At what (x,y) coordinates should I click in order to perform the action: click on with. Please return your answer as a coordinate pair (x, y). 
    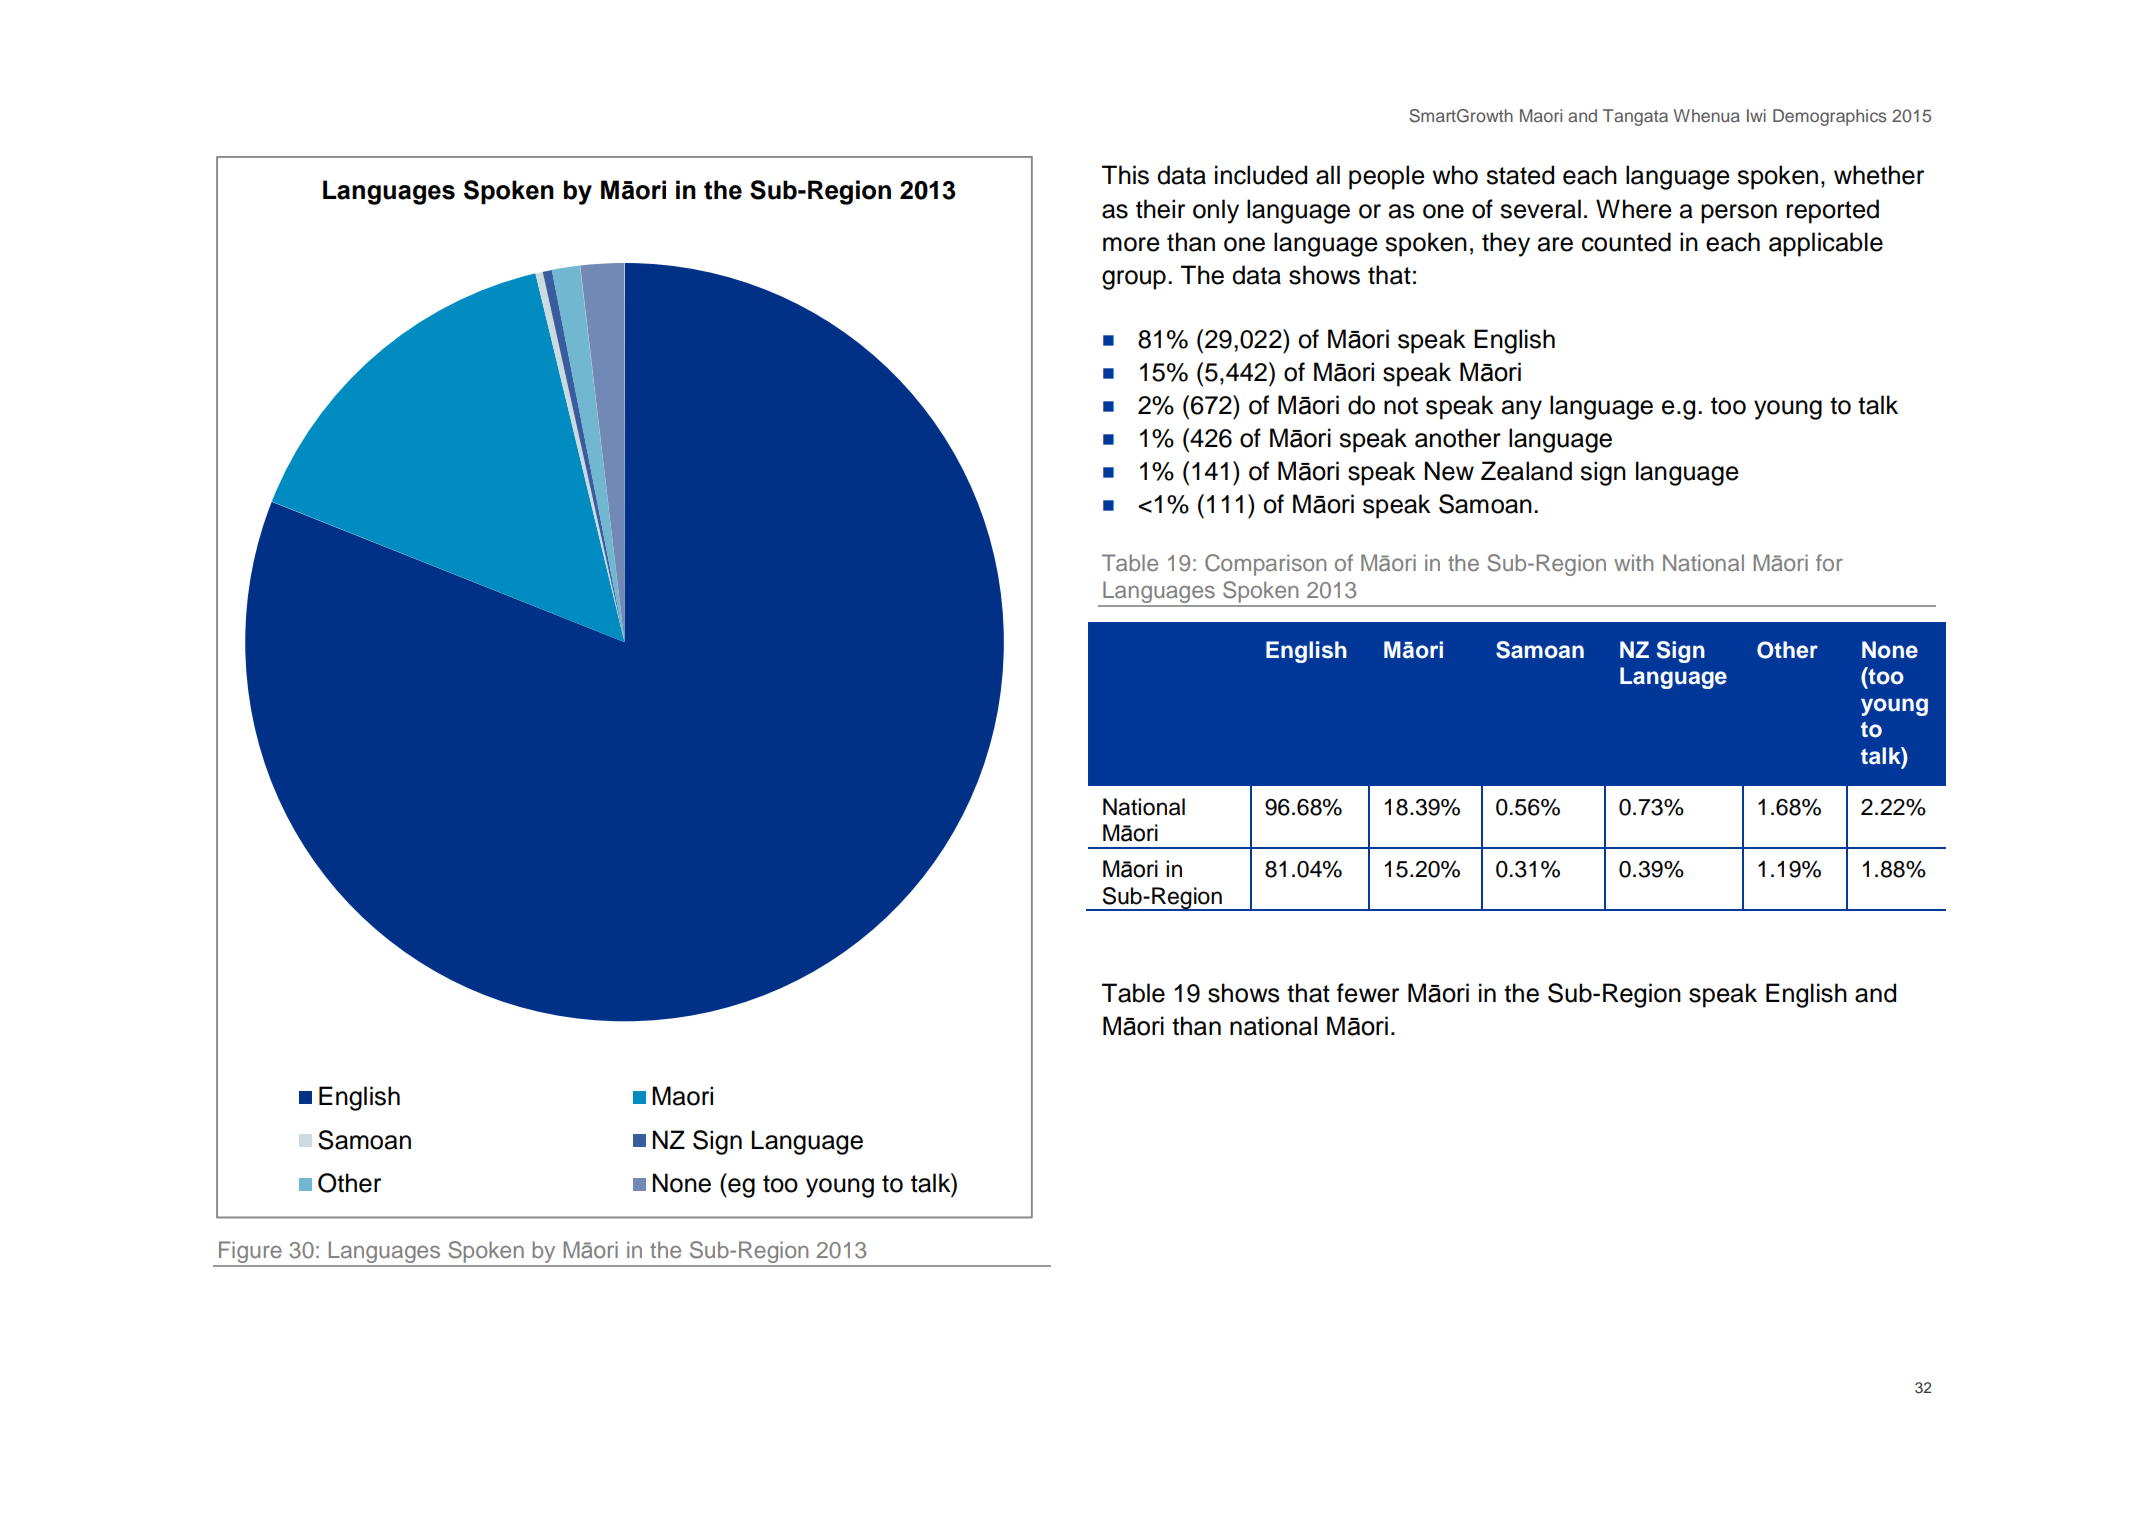
    Looking at the image, I should click on (1633, 562).
